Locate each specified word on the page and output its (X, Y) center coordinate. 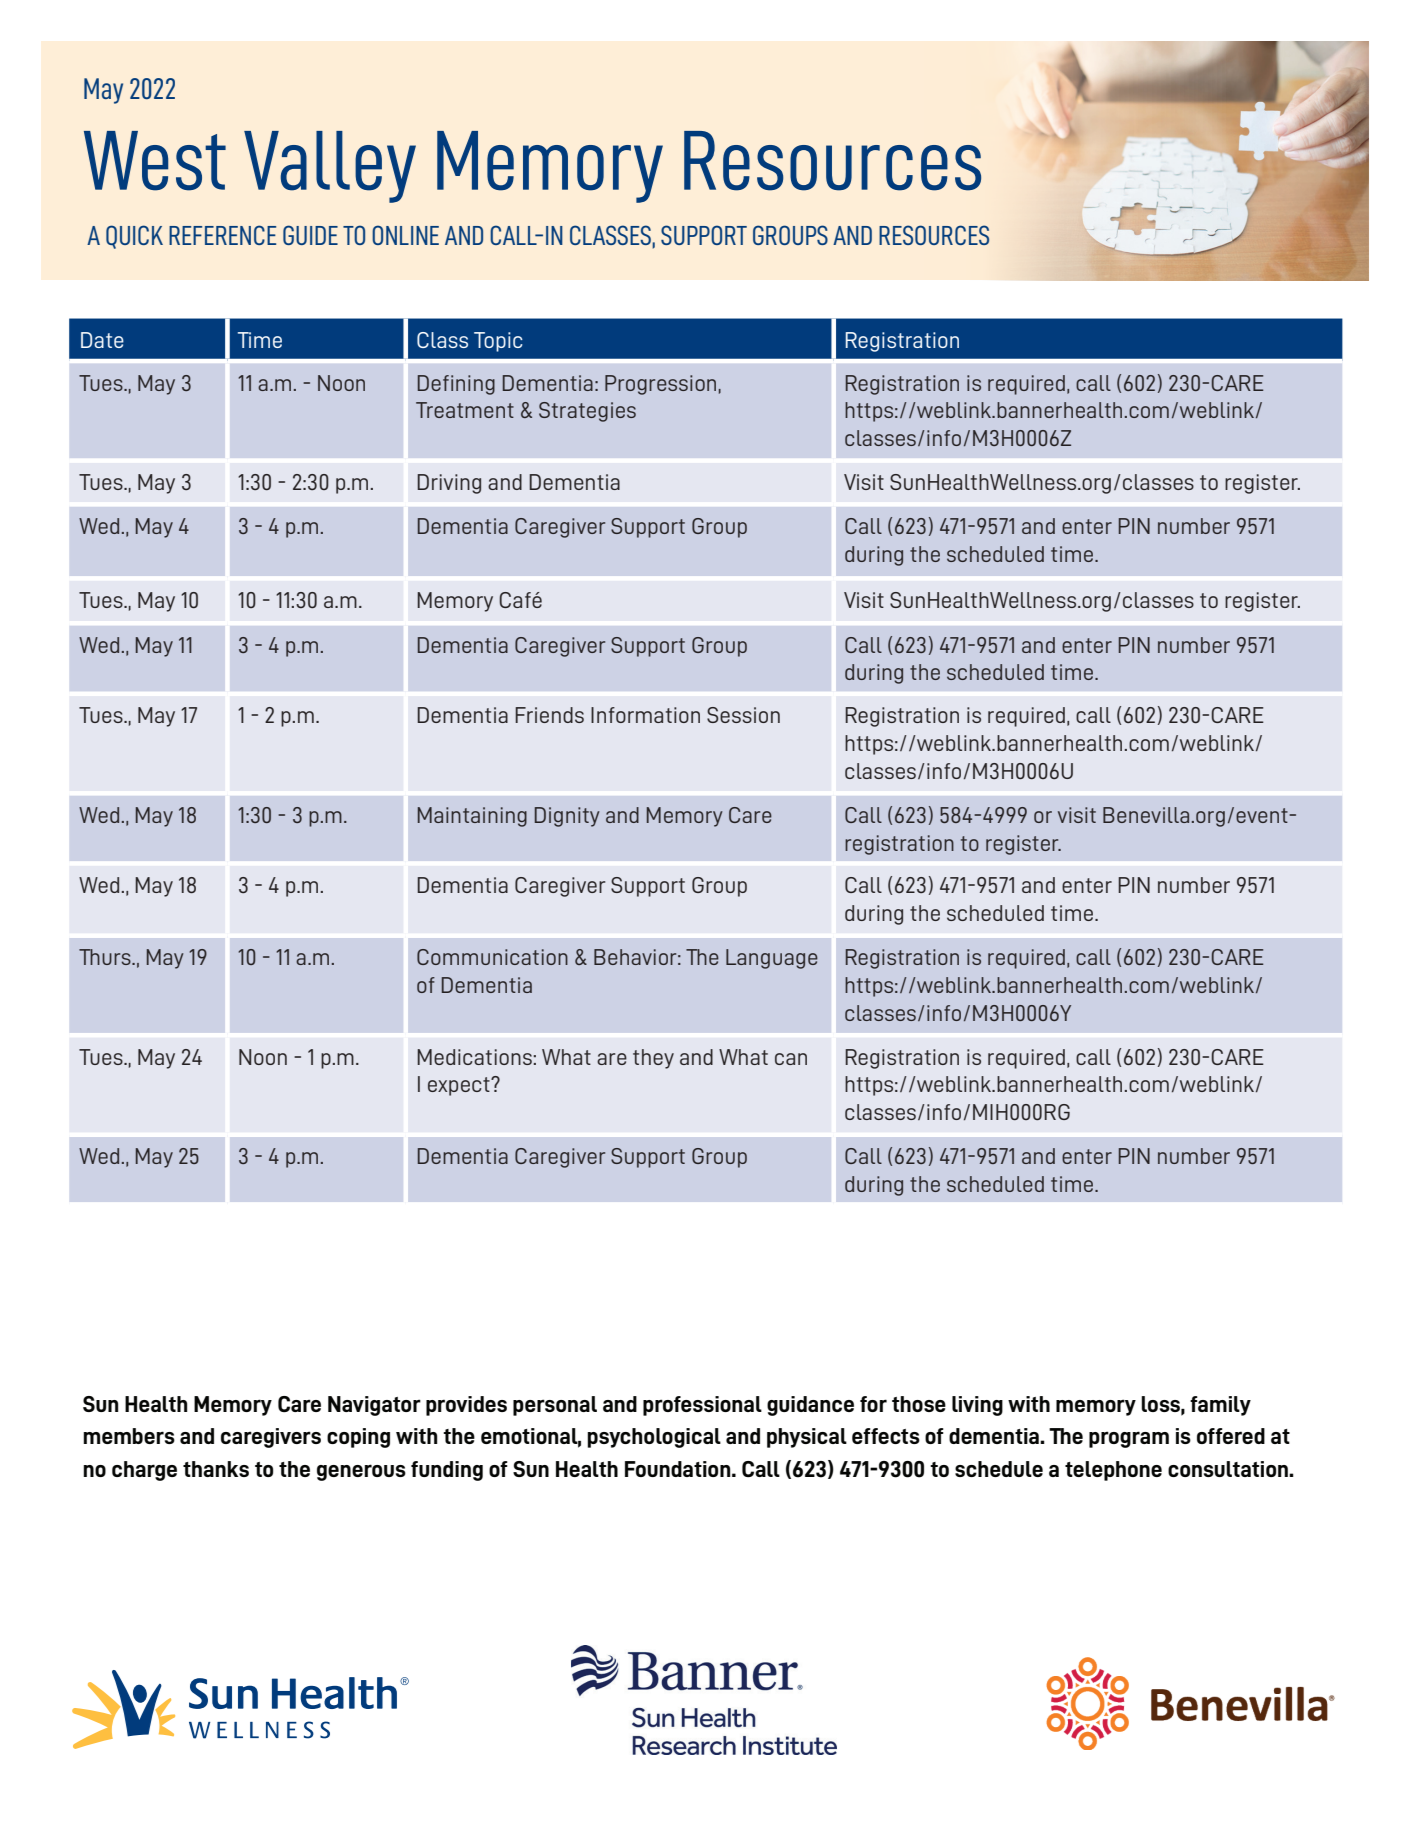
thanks (216, 1469)
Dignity (567, 817)
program (1129, 1439)
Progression (660, 385)
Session (743, 715)
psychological (654, 1438)
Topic (498, 342)
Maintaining (472, 817)
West (155, 161)
